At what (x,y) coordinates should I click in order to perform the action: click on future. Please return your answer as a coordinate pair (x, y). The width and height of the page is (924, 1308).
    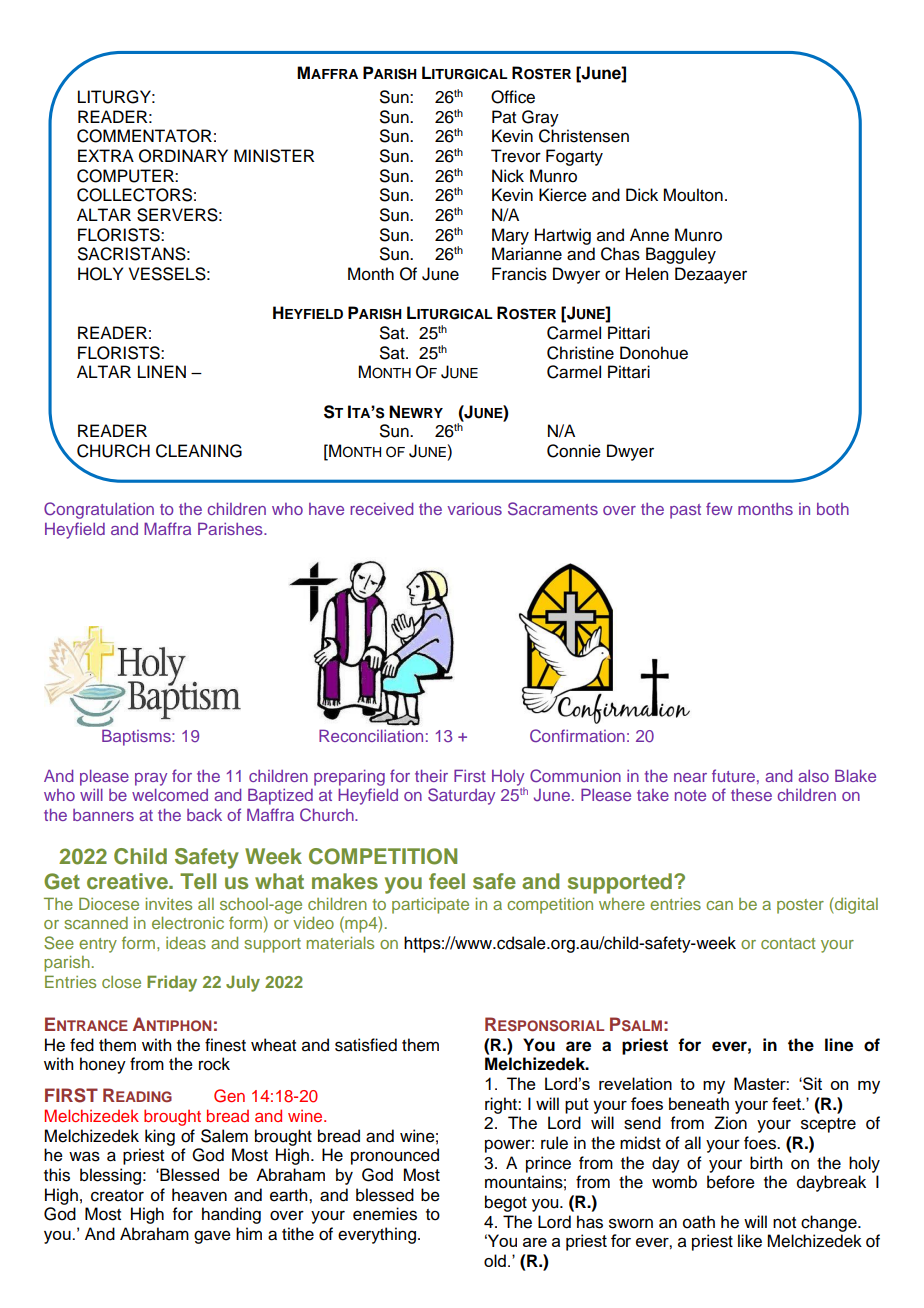
    Looking at the image, I should click on (733, 775).
